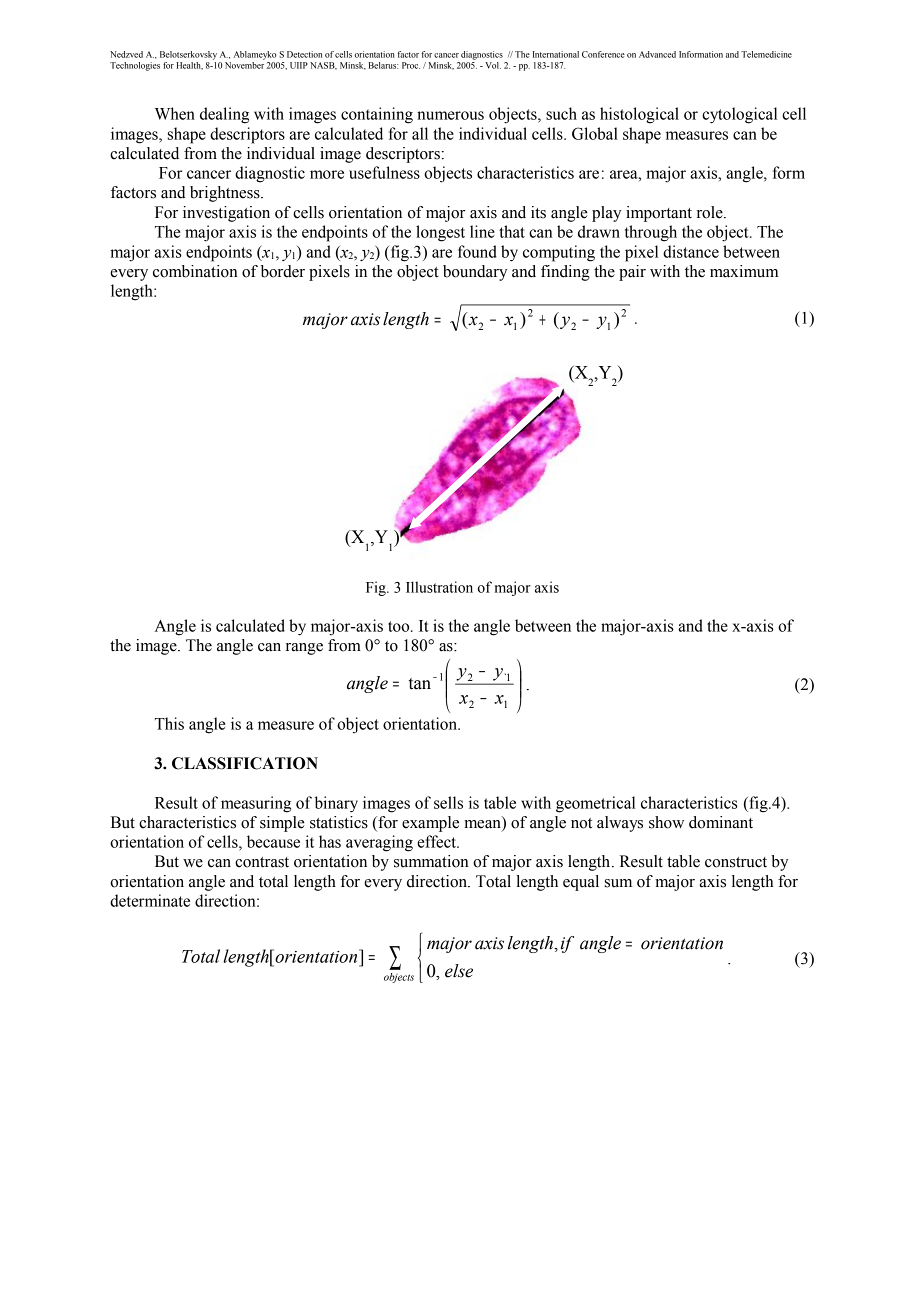 This screenshot has width=924, height=1308. I want to click on else, so click(459, 971).
